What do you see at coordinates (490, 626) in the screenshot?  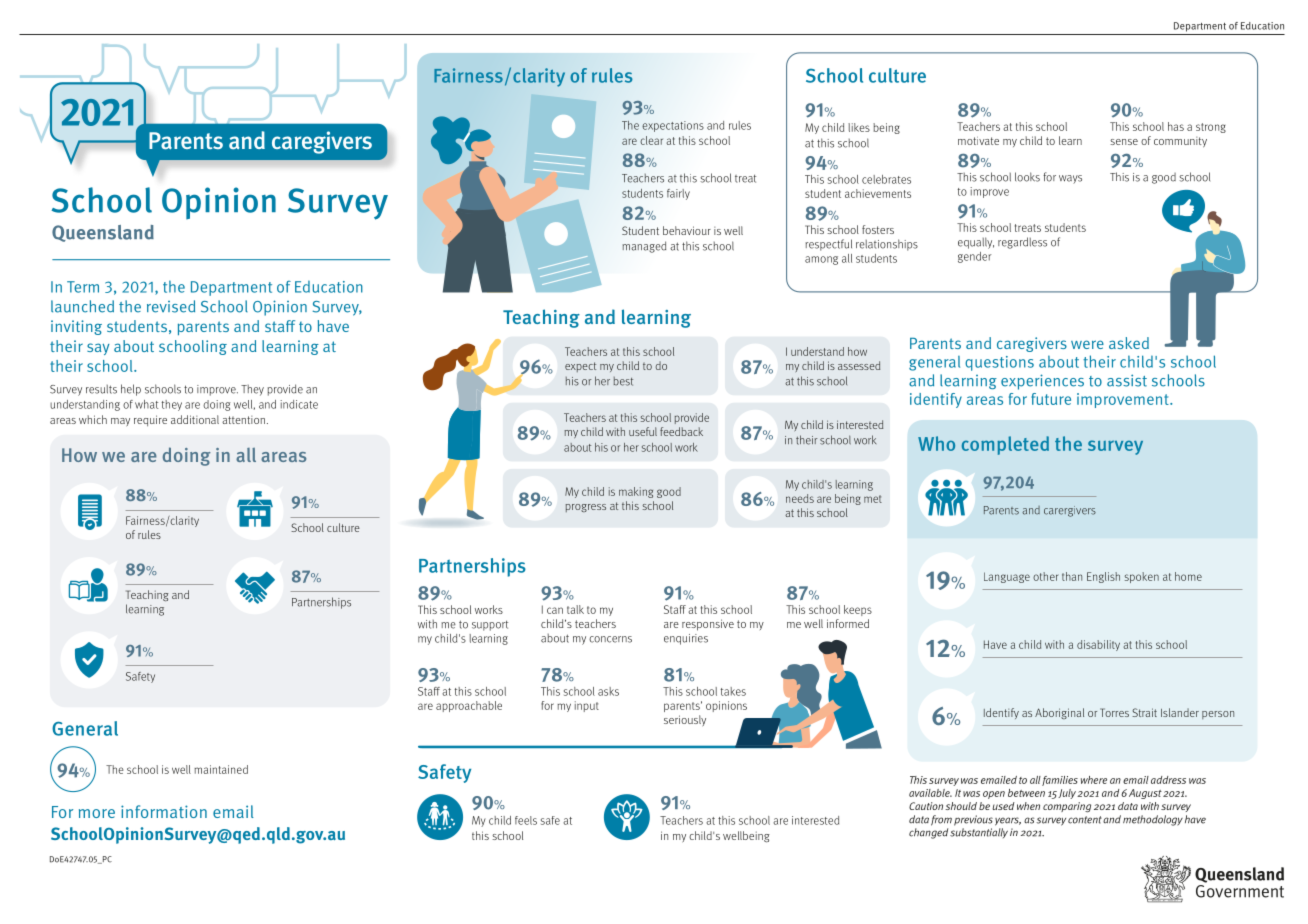 I see `support` at bounding box center [490, 626].
